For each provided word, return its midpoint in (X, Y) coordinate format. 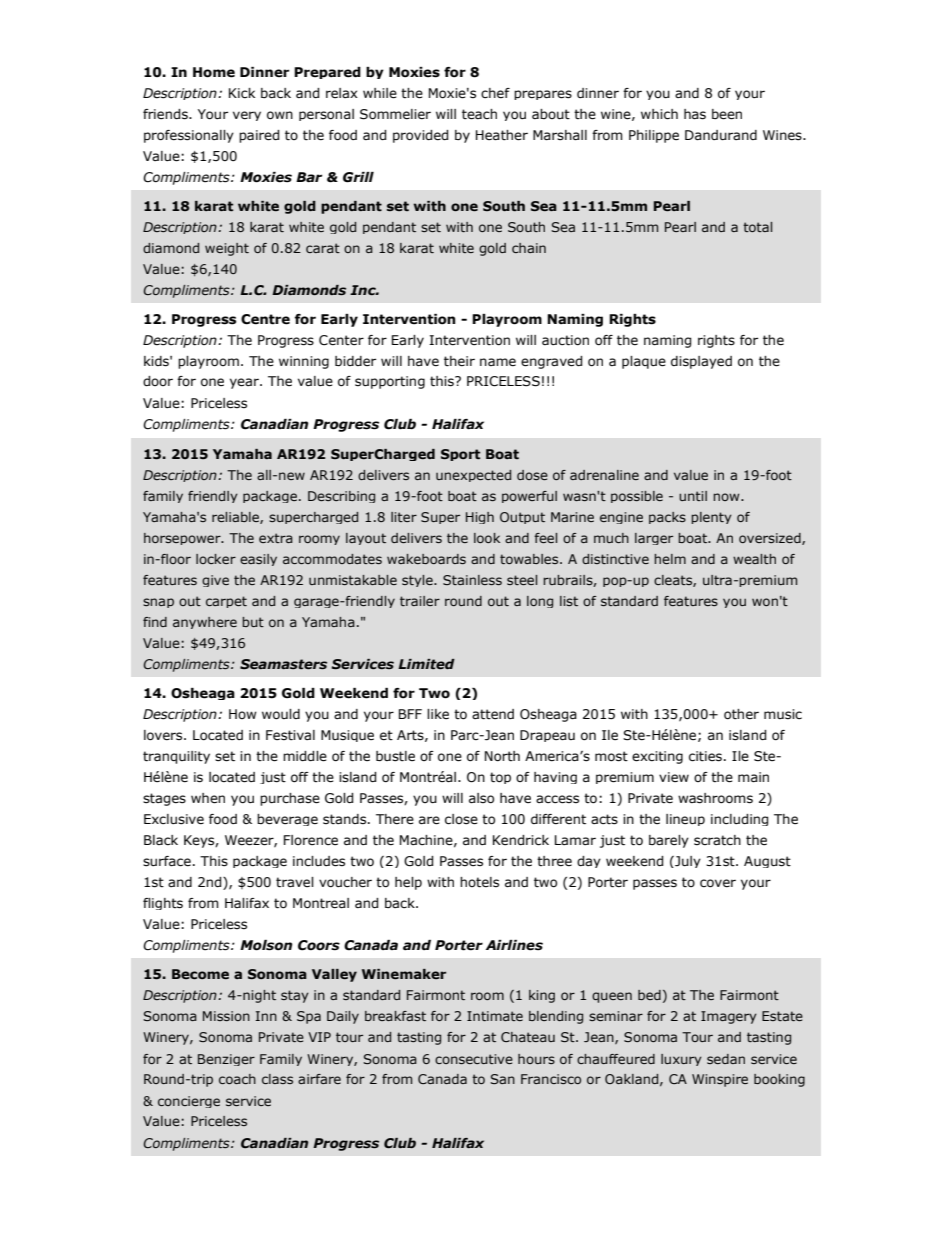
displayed (701, 362)
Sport (460, 455)
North (502, 756)
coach (237, 1079)
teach (479, 114)
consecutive (474, 1059)
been (727, 114)
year (245, 383)
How (243, 714)
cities (705, 756)
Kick (242, 93)
